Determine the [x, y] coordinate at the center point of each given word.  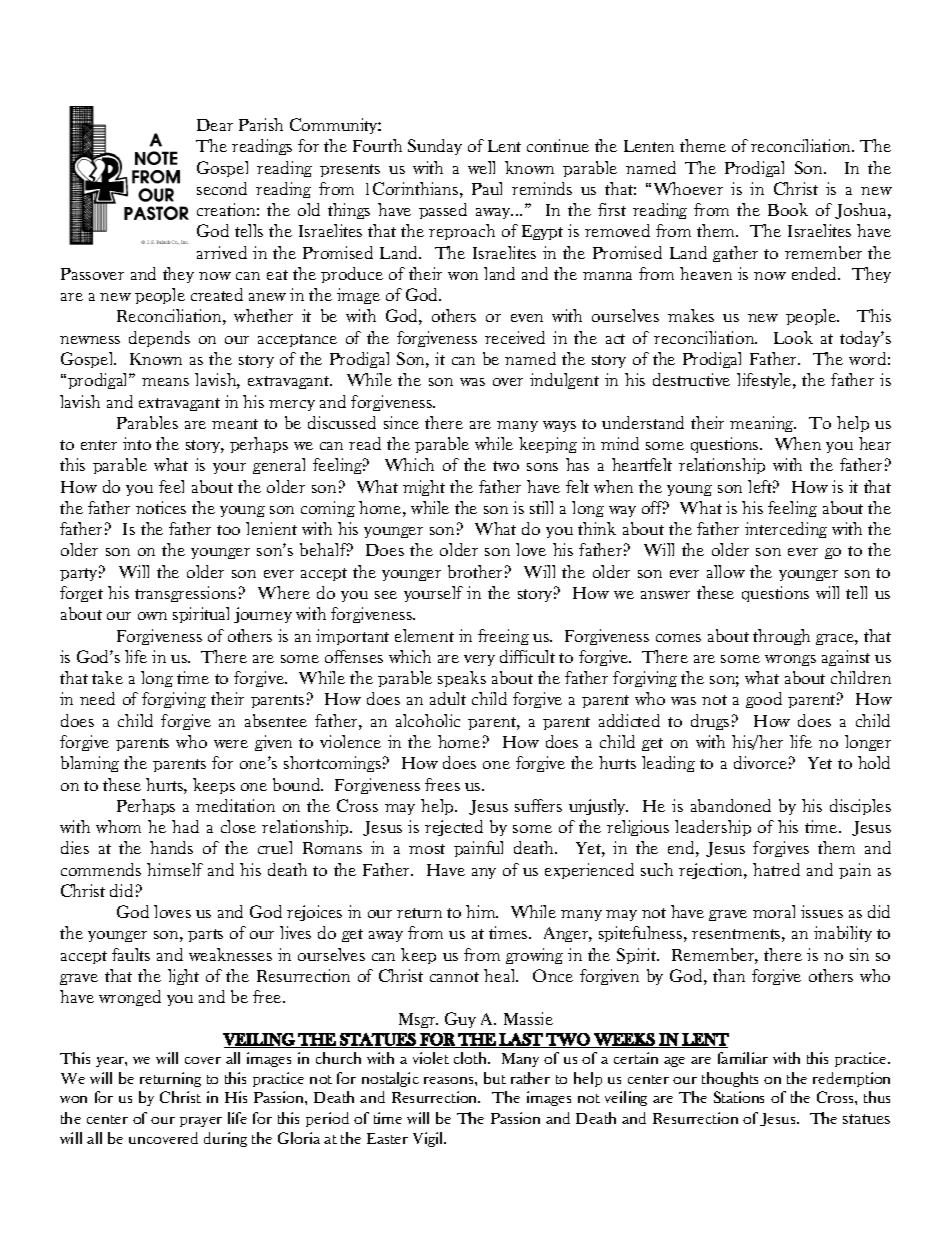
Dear [215, 125]
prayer [201, 1122]
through [781, 637]
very [479, 660]
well [481, 167]
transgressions [185, 594]
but [495, 1078]
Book [788, 209]
